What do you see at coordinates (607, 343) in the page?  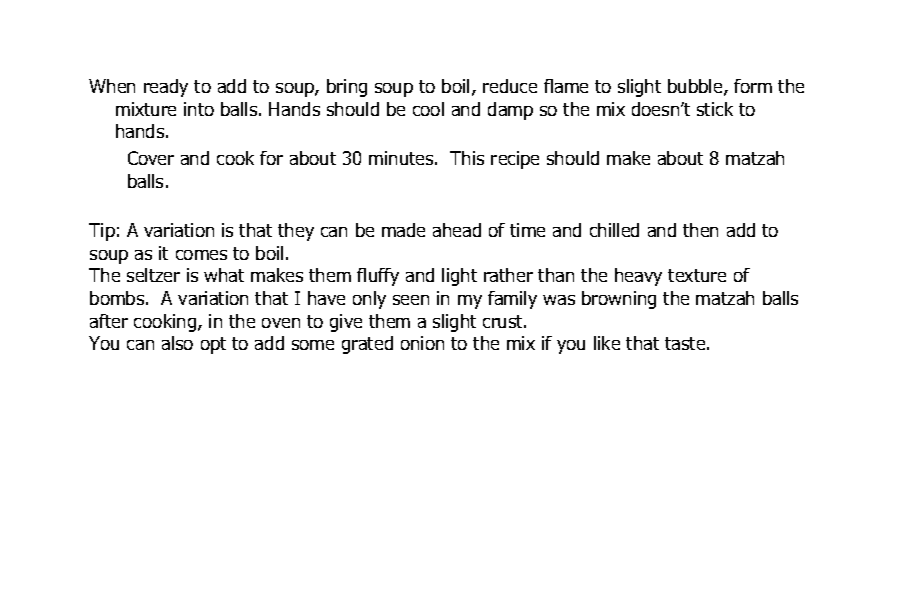 I see `like` at bounding box center [607, 343].
